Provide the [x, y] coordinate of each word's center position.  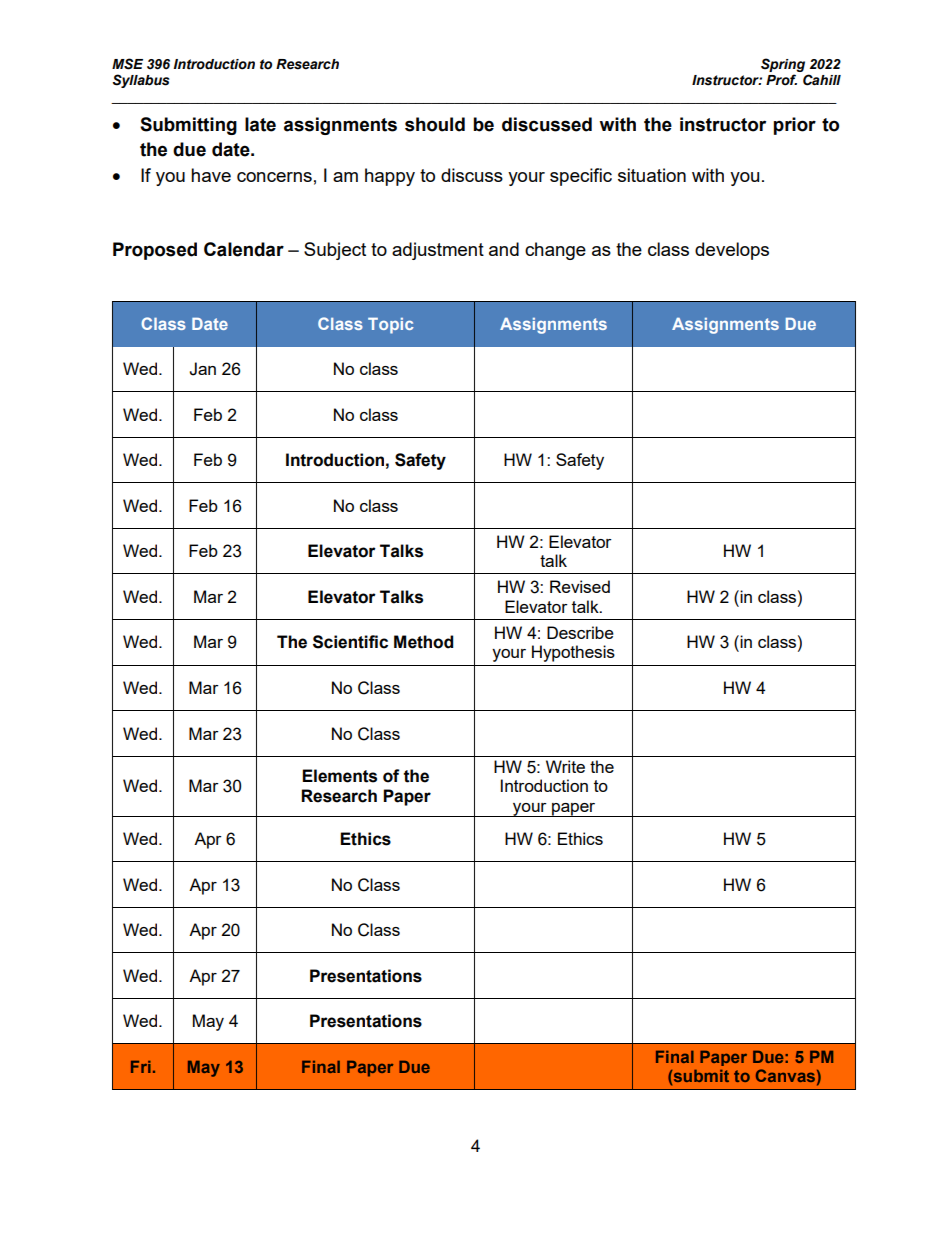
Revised [580, 586]
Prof [781, 80]
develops [732, 251]
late [260, 124]
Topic [391, 326]
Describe [580, 632]
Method [423, 642]
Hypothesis [573, 653]
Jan [202, 369]
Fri [141, 1067]
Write [565, 766]
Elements [339, 776]
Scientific [350, 642]
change [555, 251]
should [435, 124]
